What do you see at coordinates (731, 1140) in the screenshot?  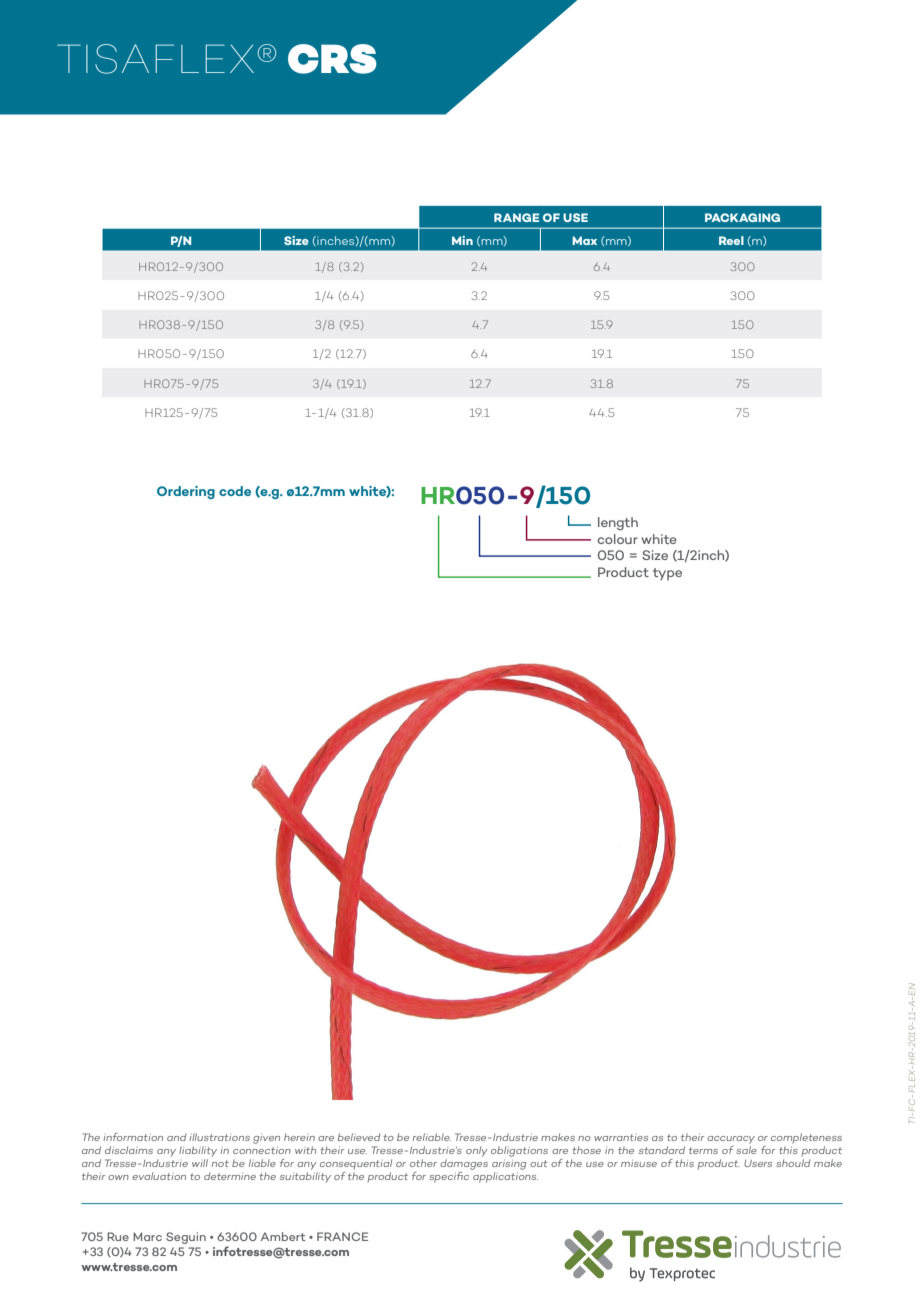 I see `accuracy` at bounding box center [731, 1140].
